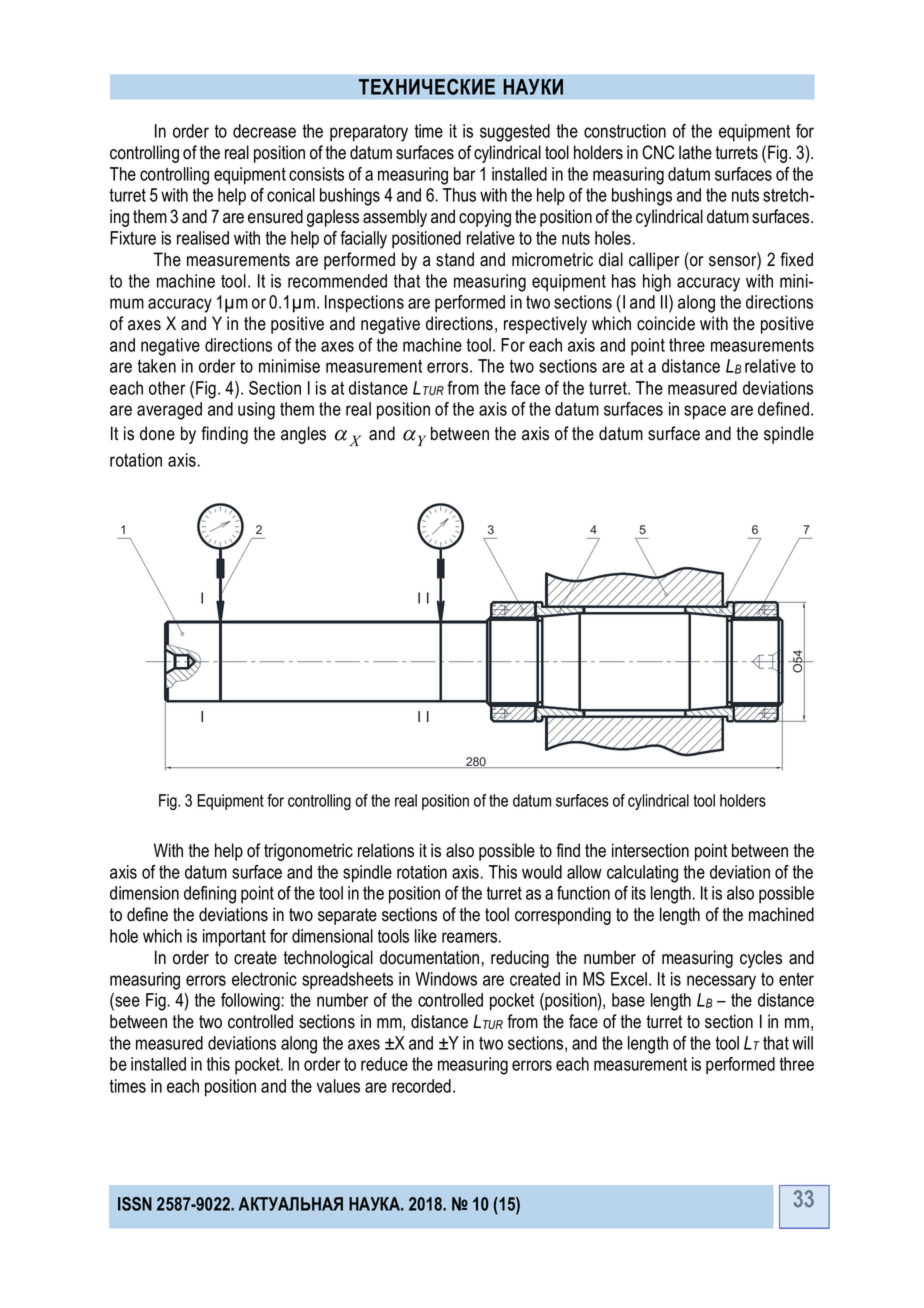 The height and width of the screenshot is (1308, 924). I want to click on lathe, so click(695, 152).
